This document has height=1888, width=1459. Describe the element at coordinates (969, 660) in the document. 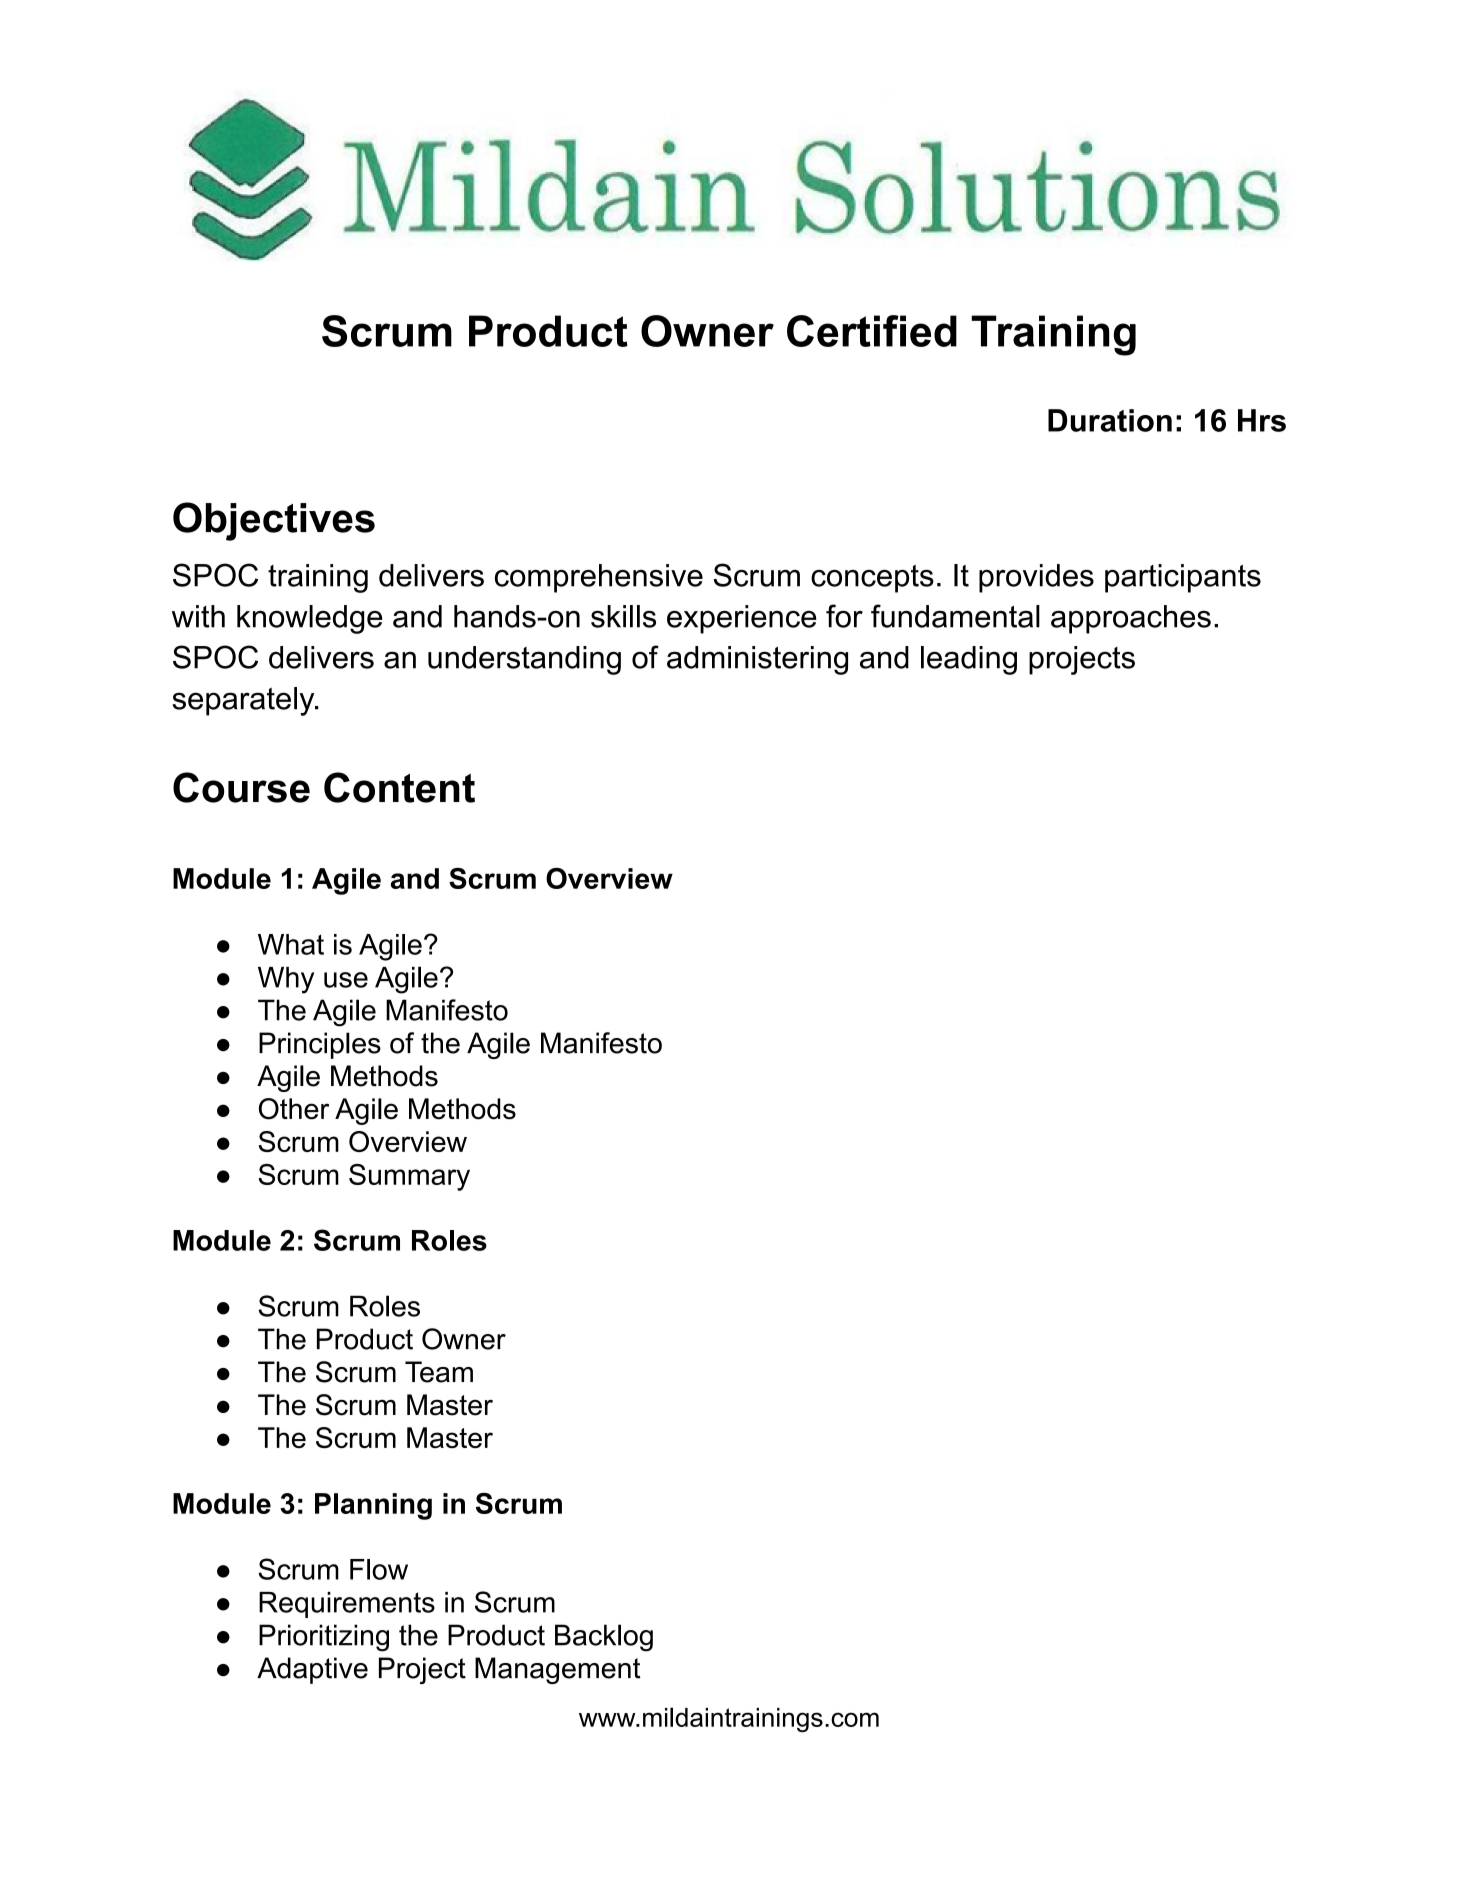

I see `leading` at that location.
